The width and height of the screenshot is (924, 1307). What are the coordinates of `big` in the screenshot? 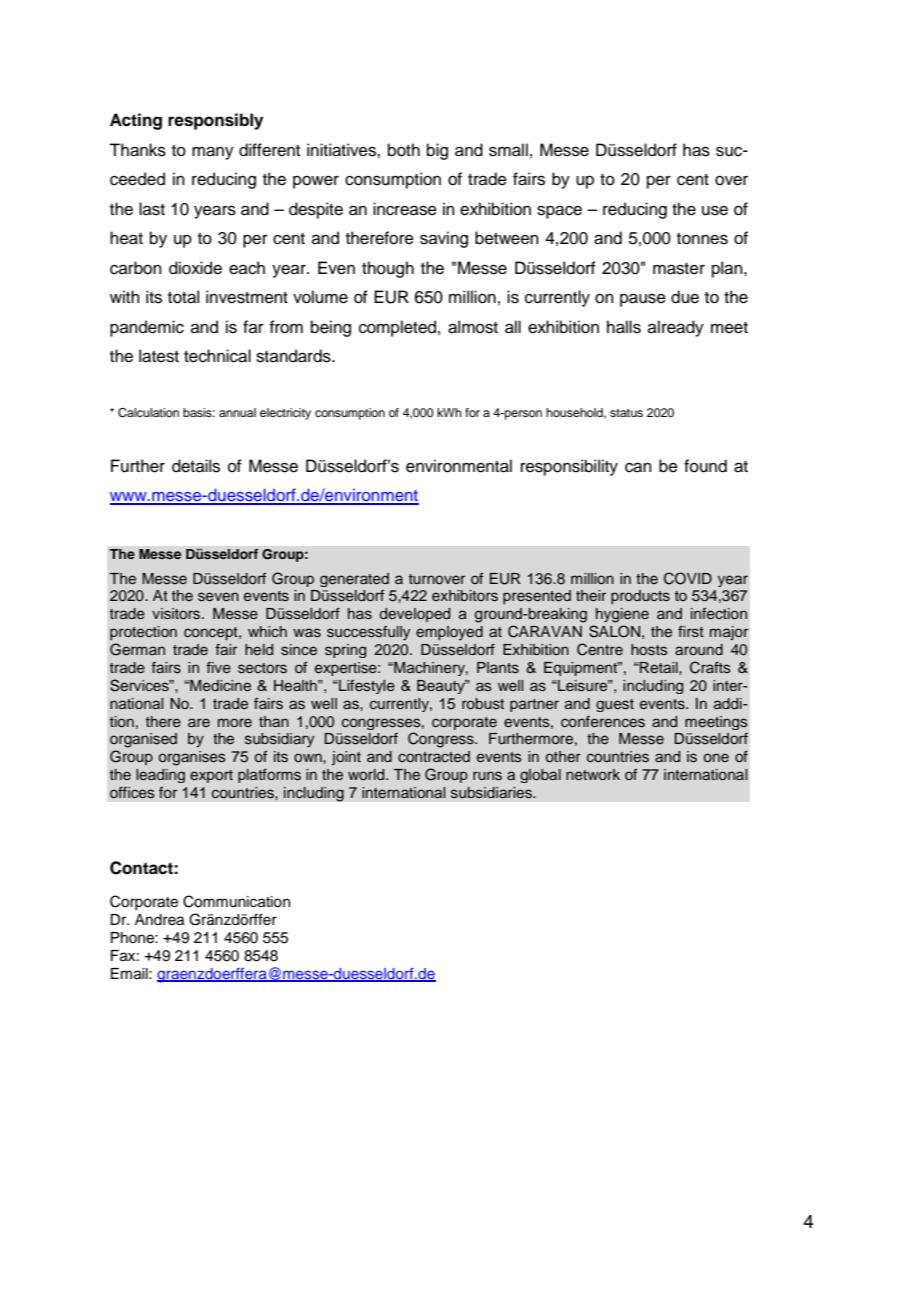 It's located at (437, 151).
